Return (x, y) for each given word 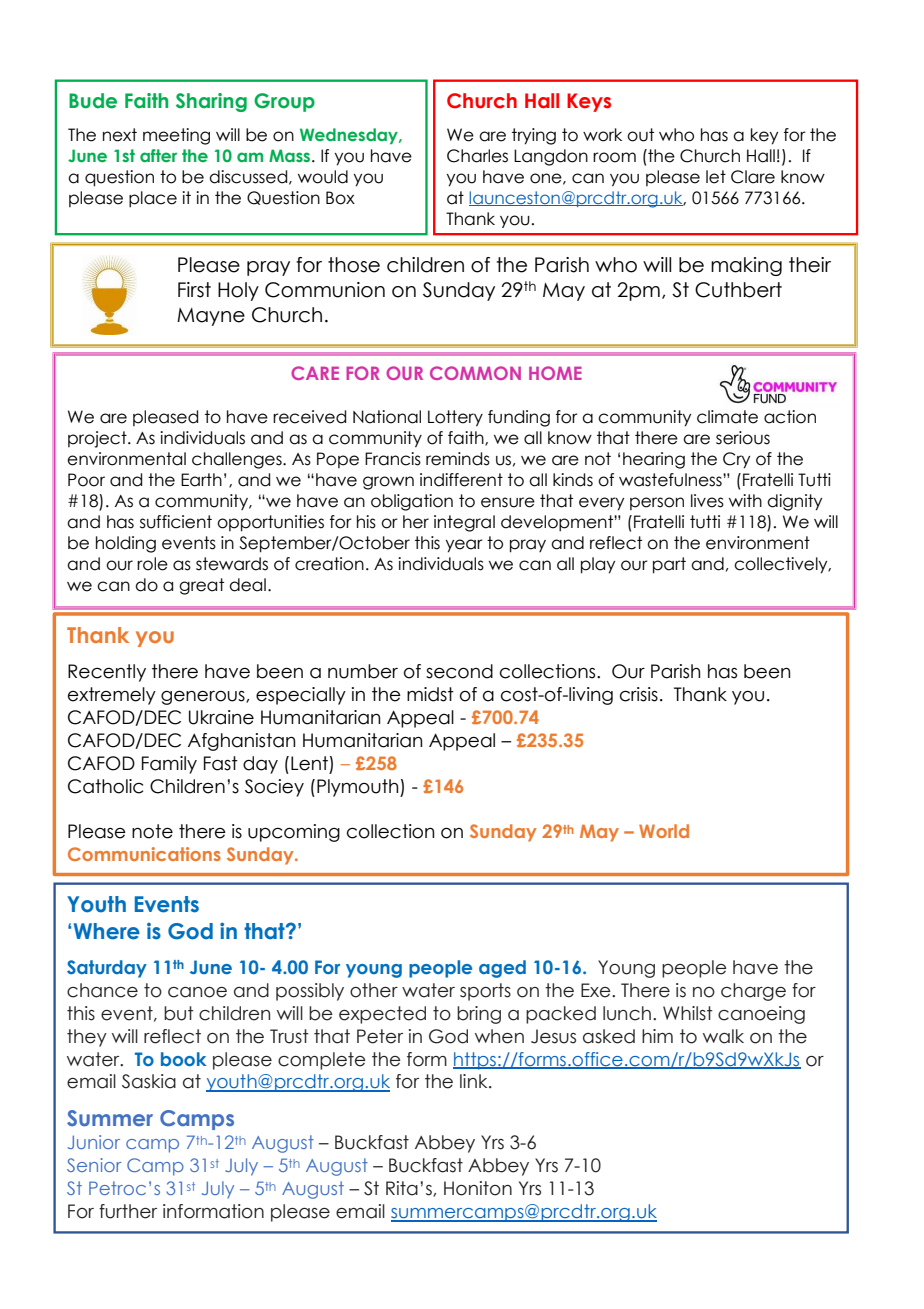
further (128, 1211)
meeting (176, 136)
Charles (477, 156)
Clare (753, 177)
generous (204, 698)
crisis (639, 694)
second (459, 671)
